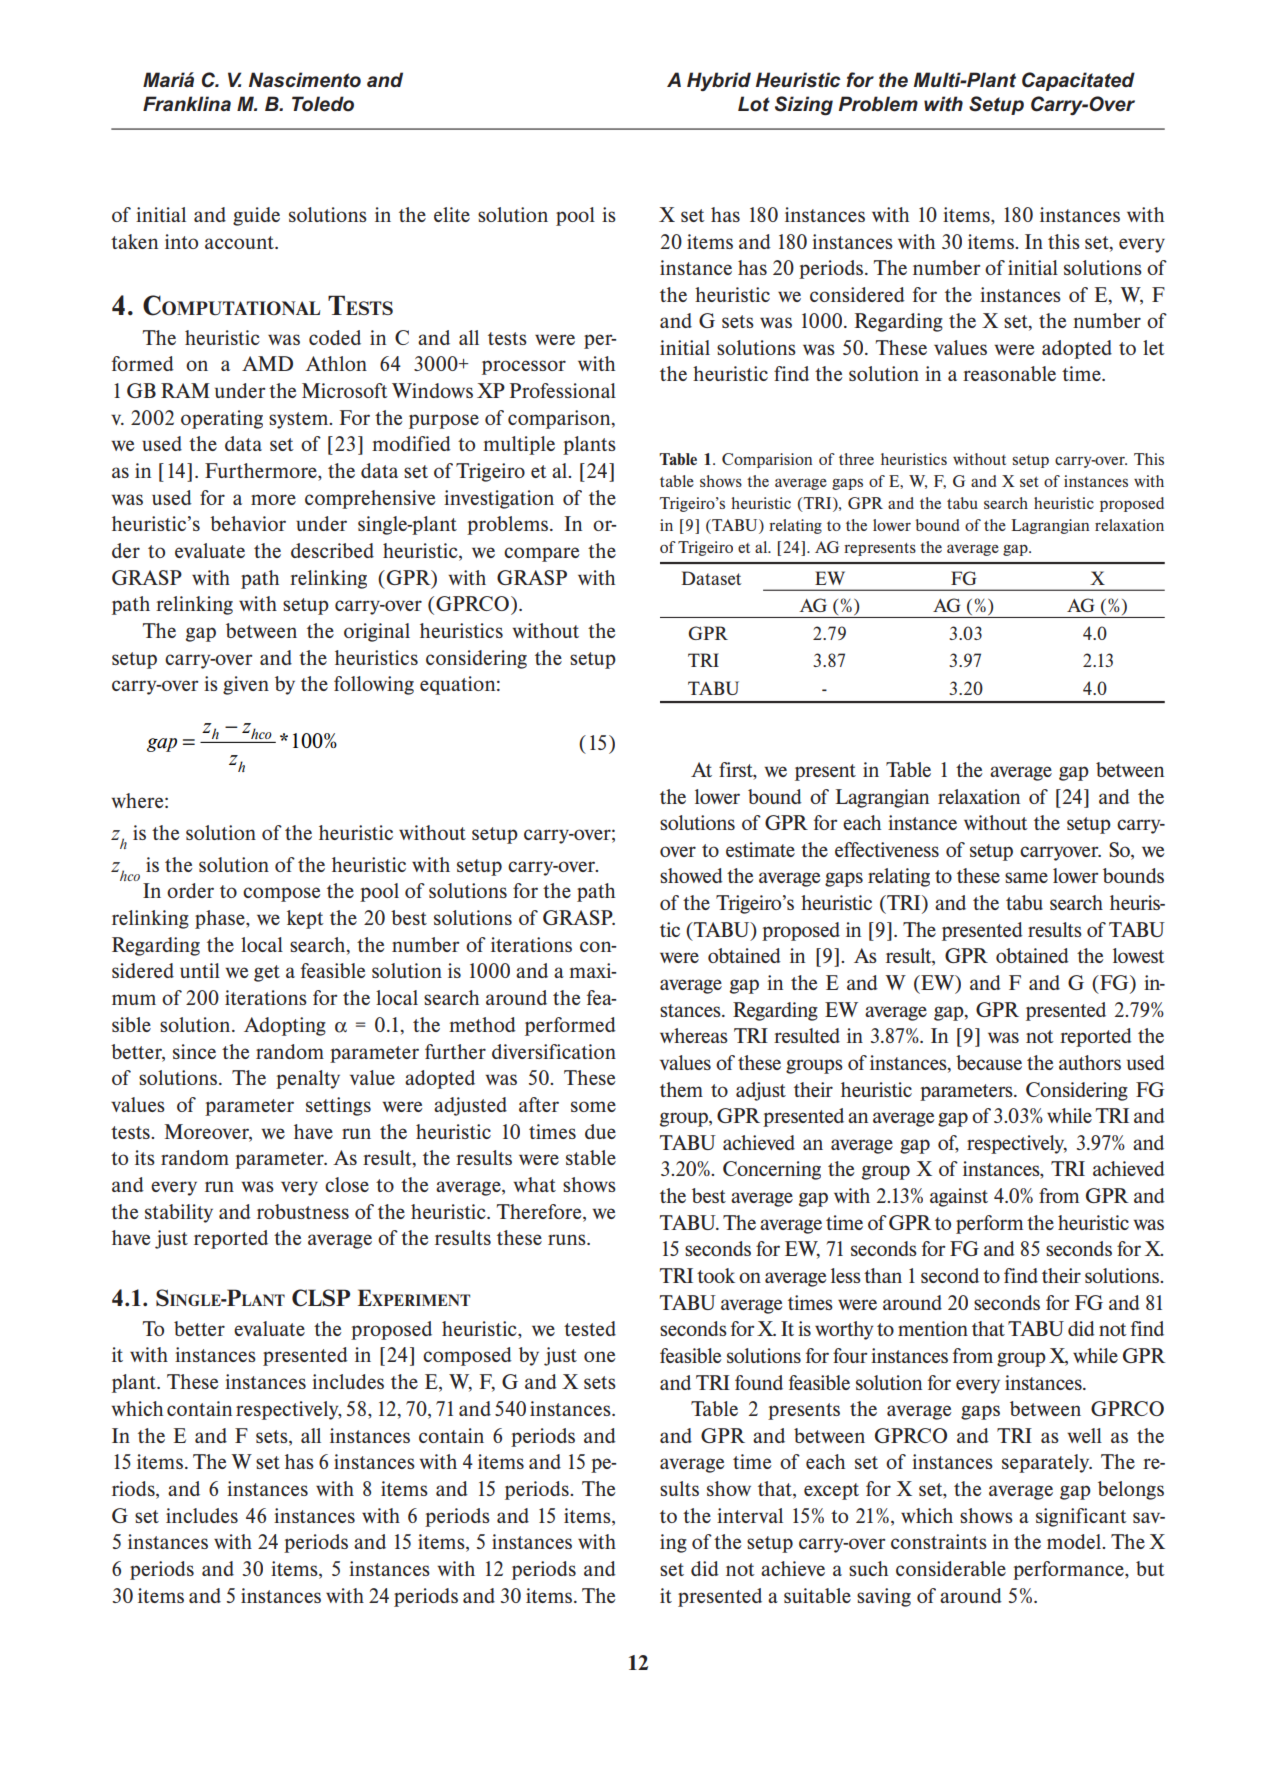  Describe the element at coordinates (1026, 877) in the screenshot. I see `same` at that location.
